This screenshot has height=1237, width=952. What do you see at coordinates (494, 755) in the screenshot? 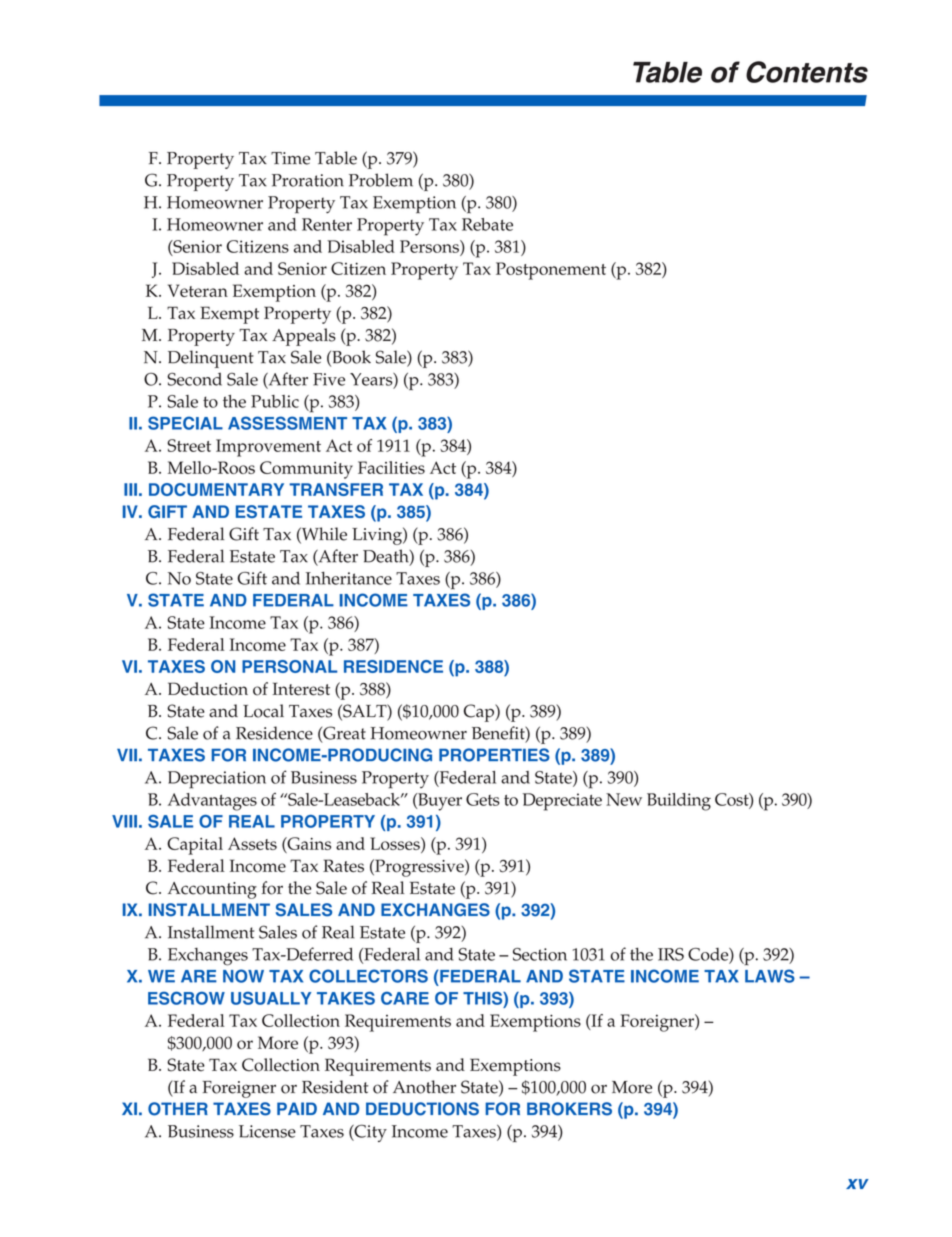
I see `PROPERTIES` at bounding box center [494, 755].
